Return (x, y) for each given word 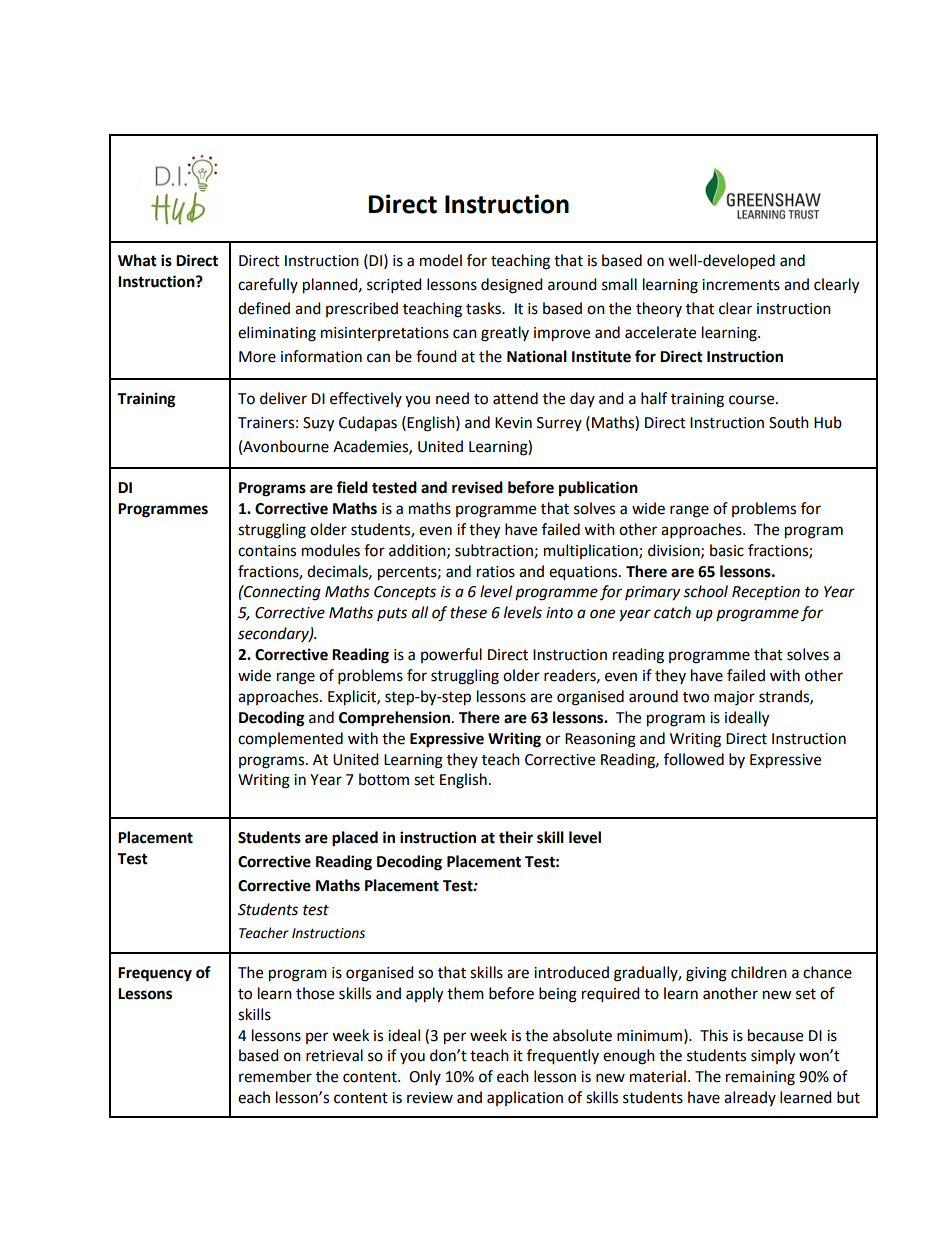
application (525, 1098)
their (516, 837)
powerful (451, 655)
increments (741, 285)
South (789, 422)
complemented (290, 739)
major (734, 698)
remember (275, 1076)
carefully (268, 285)
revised (477, 487)
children (759, 972)
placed (355, 839)
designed (512, 286)
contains (267, 551)
